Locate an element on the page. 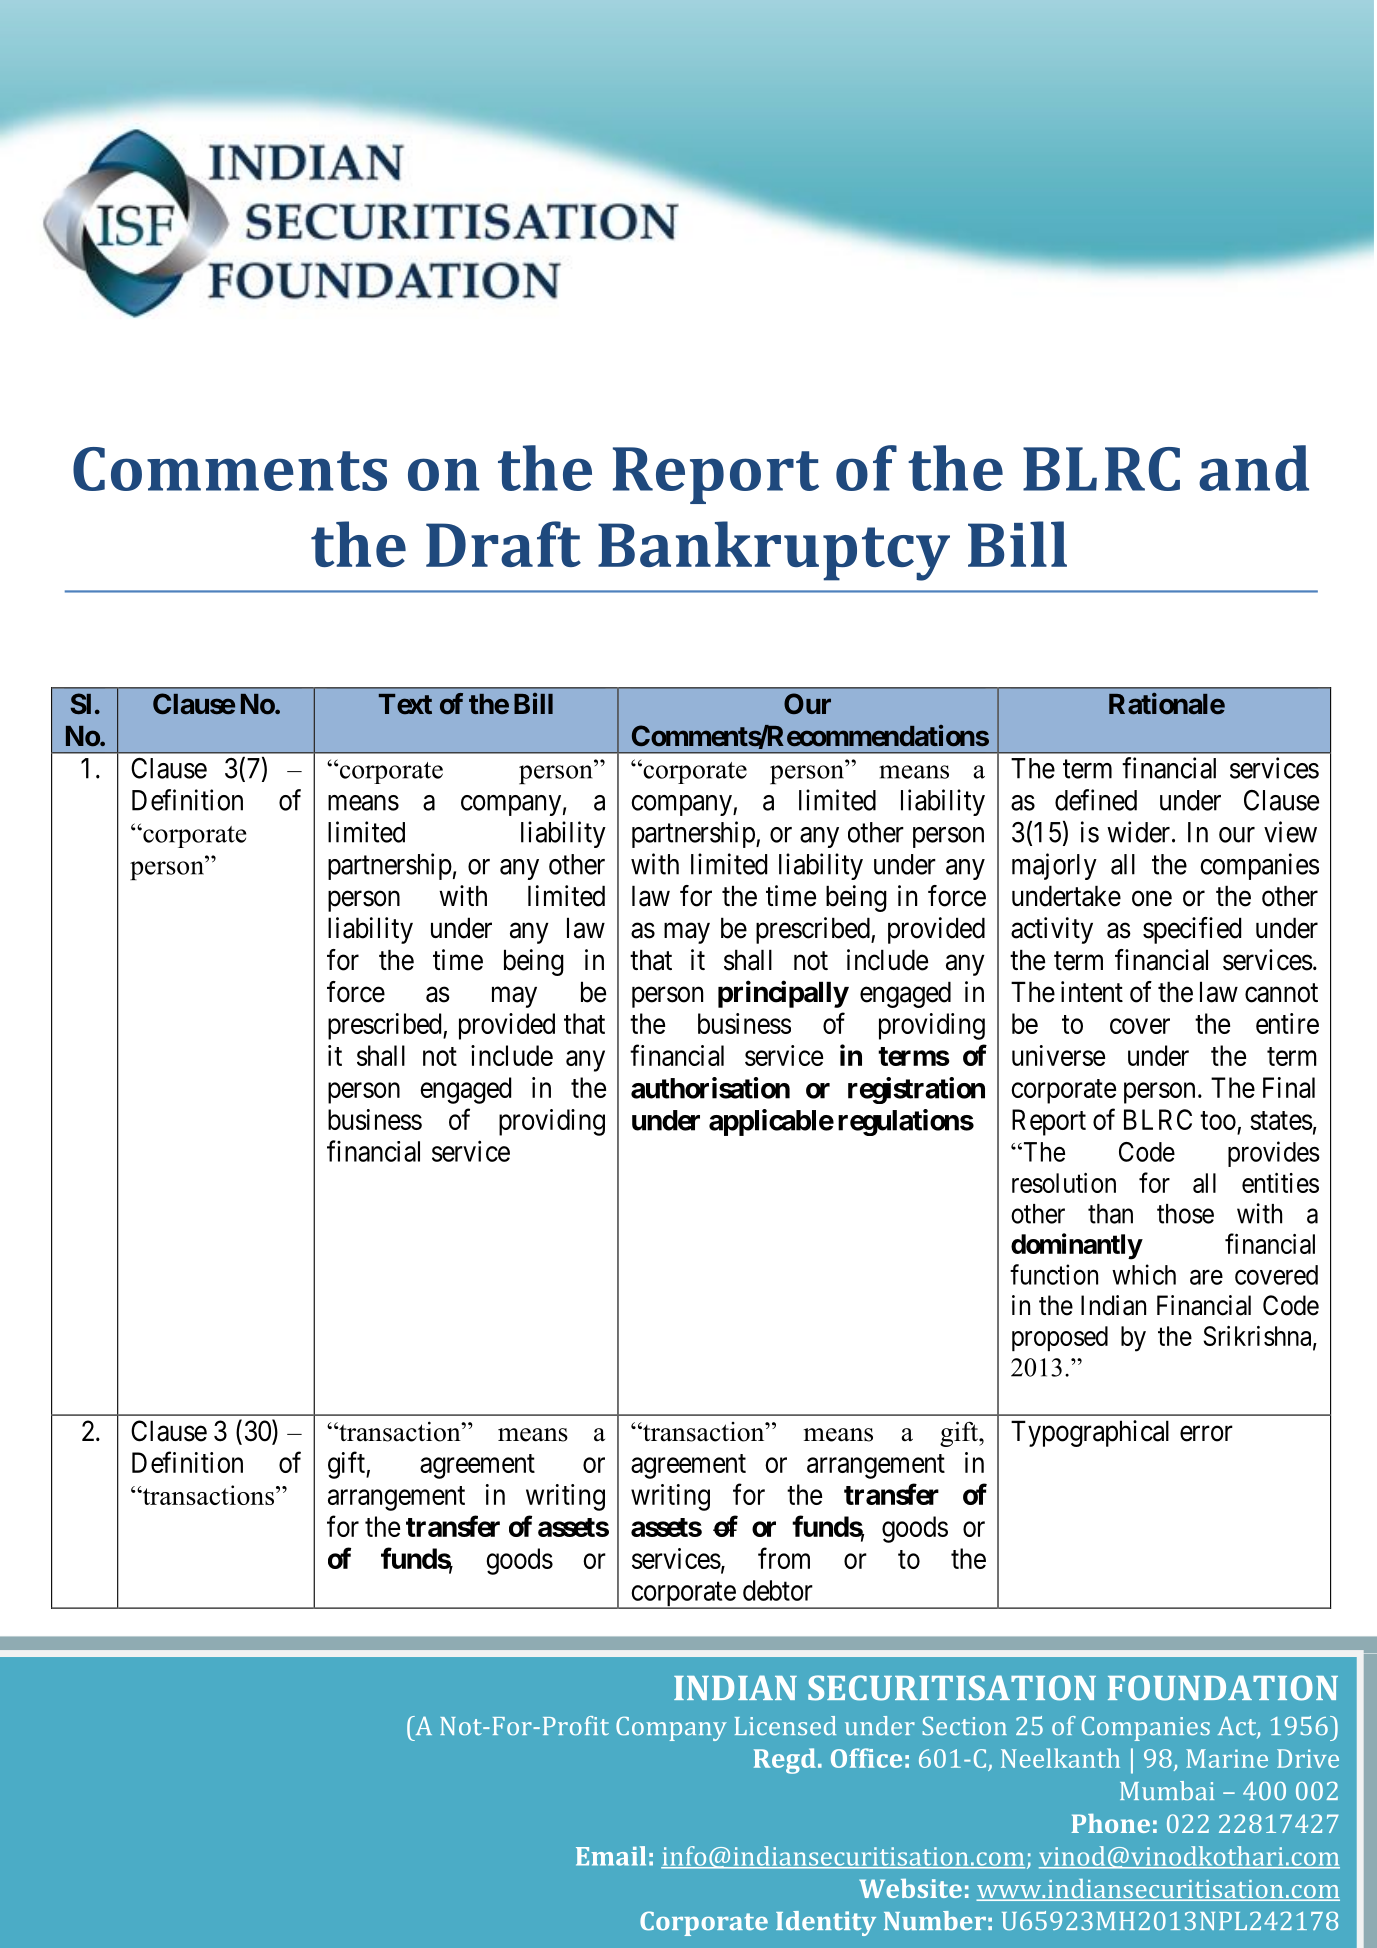 The height and width of the image is (1948, 1377). from is located at coordinates (784, 1558).
